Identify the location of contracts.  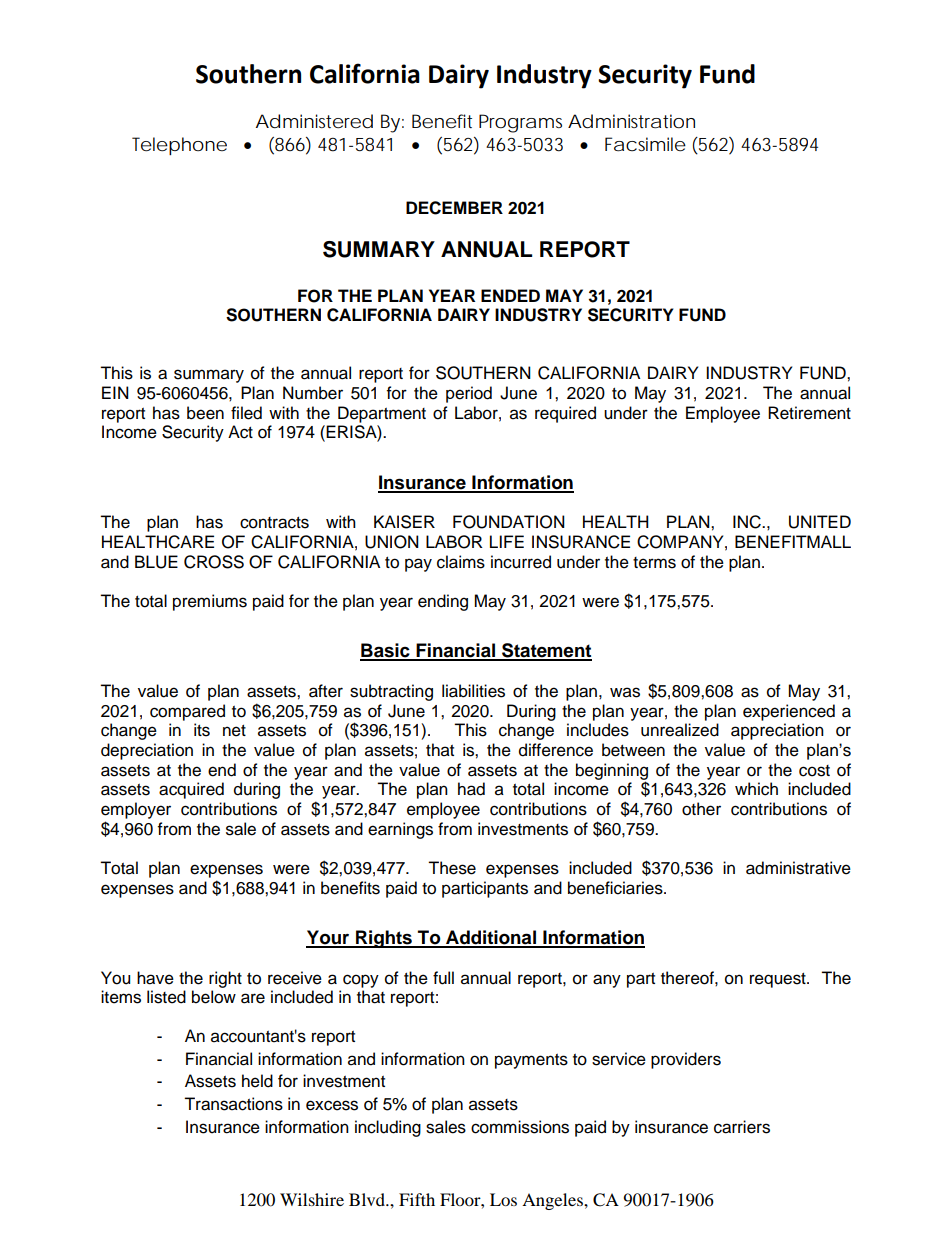
(274, 523).
